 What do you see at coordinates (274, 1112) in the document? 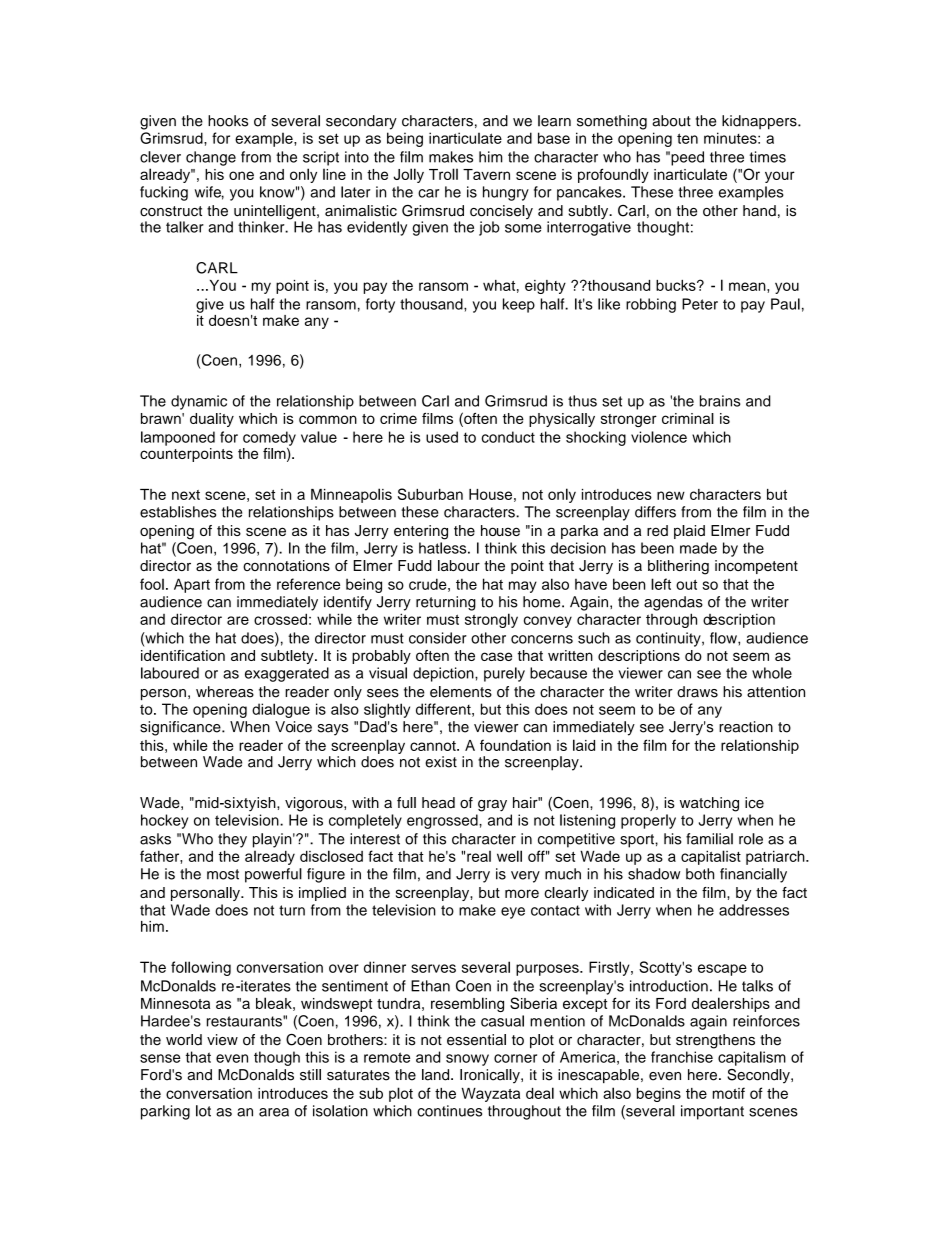
I see `area` at bounding box center [274, 1112].
